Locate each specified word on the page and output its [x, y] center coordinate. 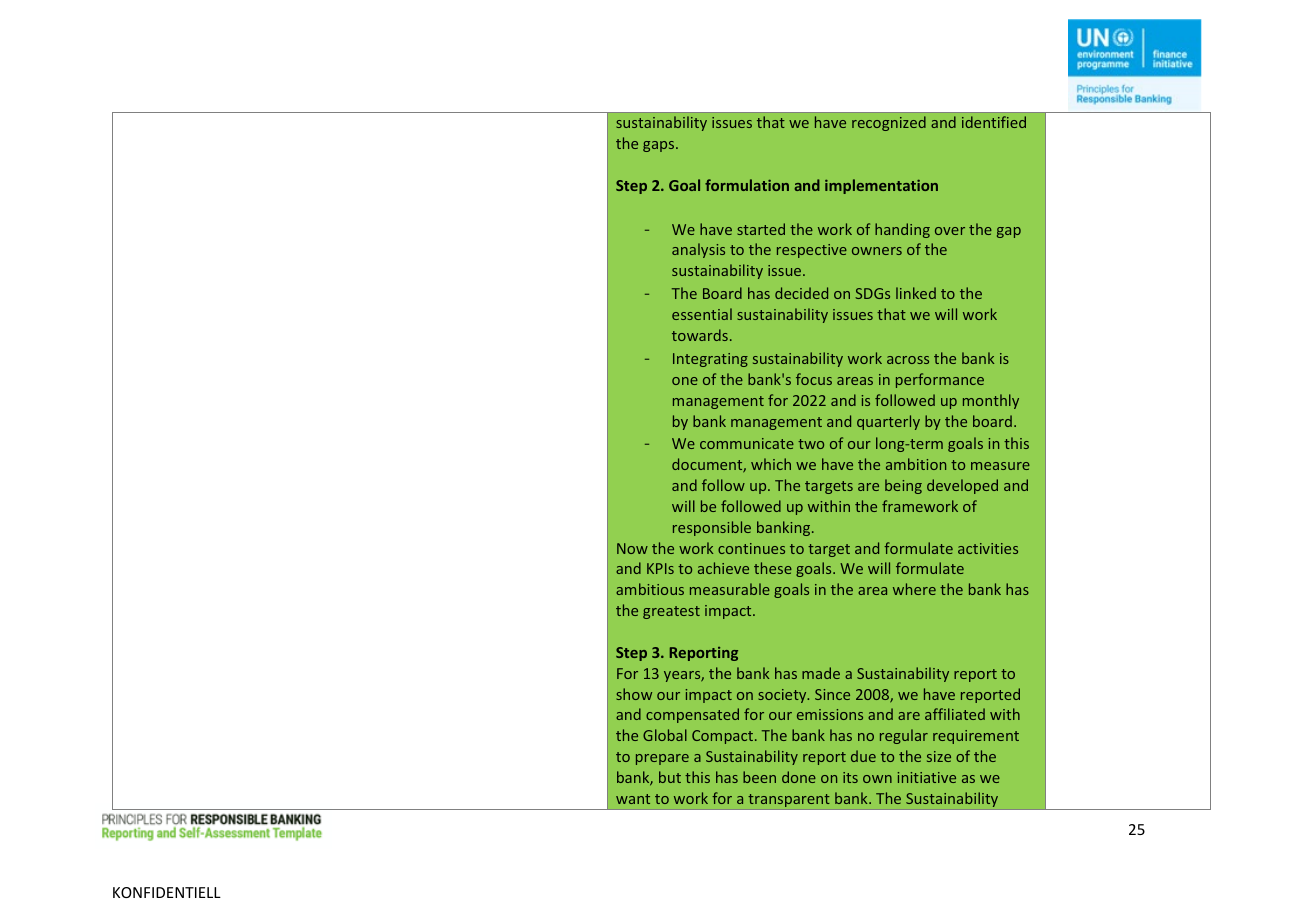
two [811, 444]
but [670, 777]
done [799, 777]
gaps [660, 146]
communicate [747, 443]
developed [962, 486]
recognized [889, 123]
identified [994, 122]
